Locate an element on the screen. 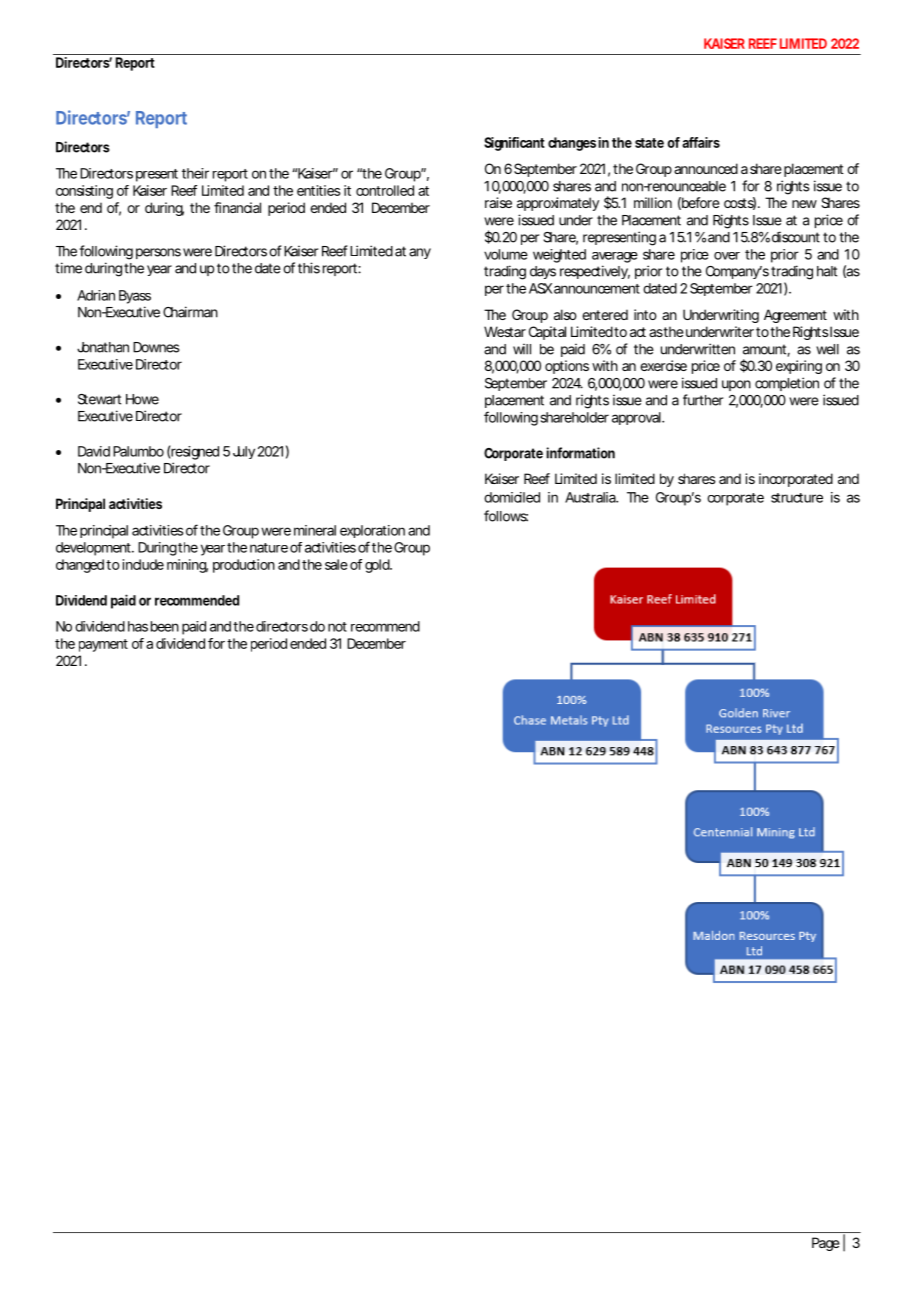 Image resolution: width=924 pixels, height=1308 pixels. their is located at coordinates (195, 173).
